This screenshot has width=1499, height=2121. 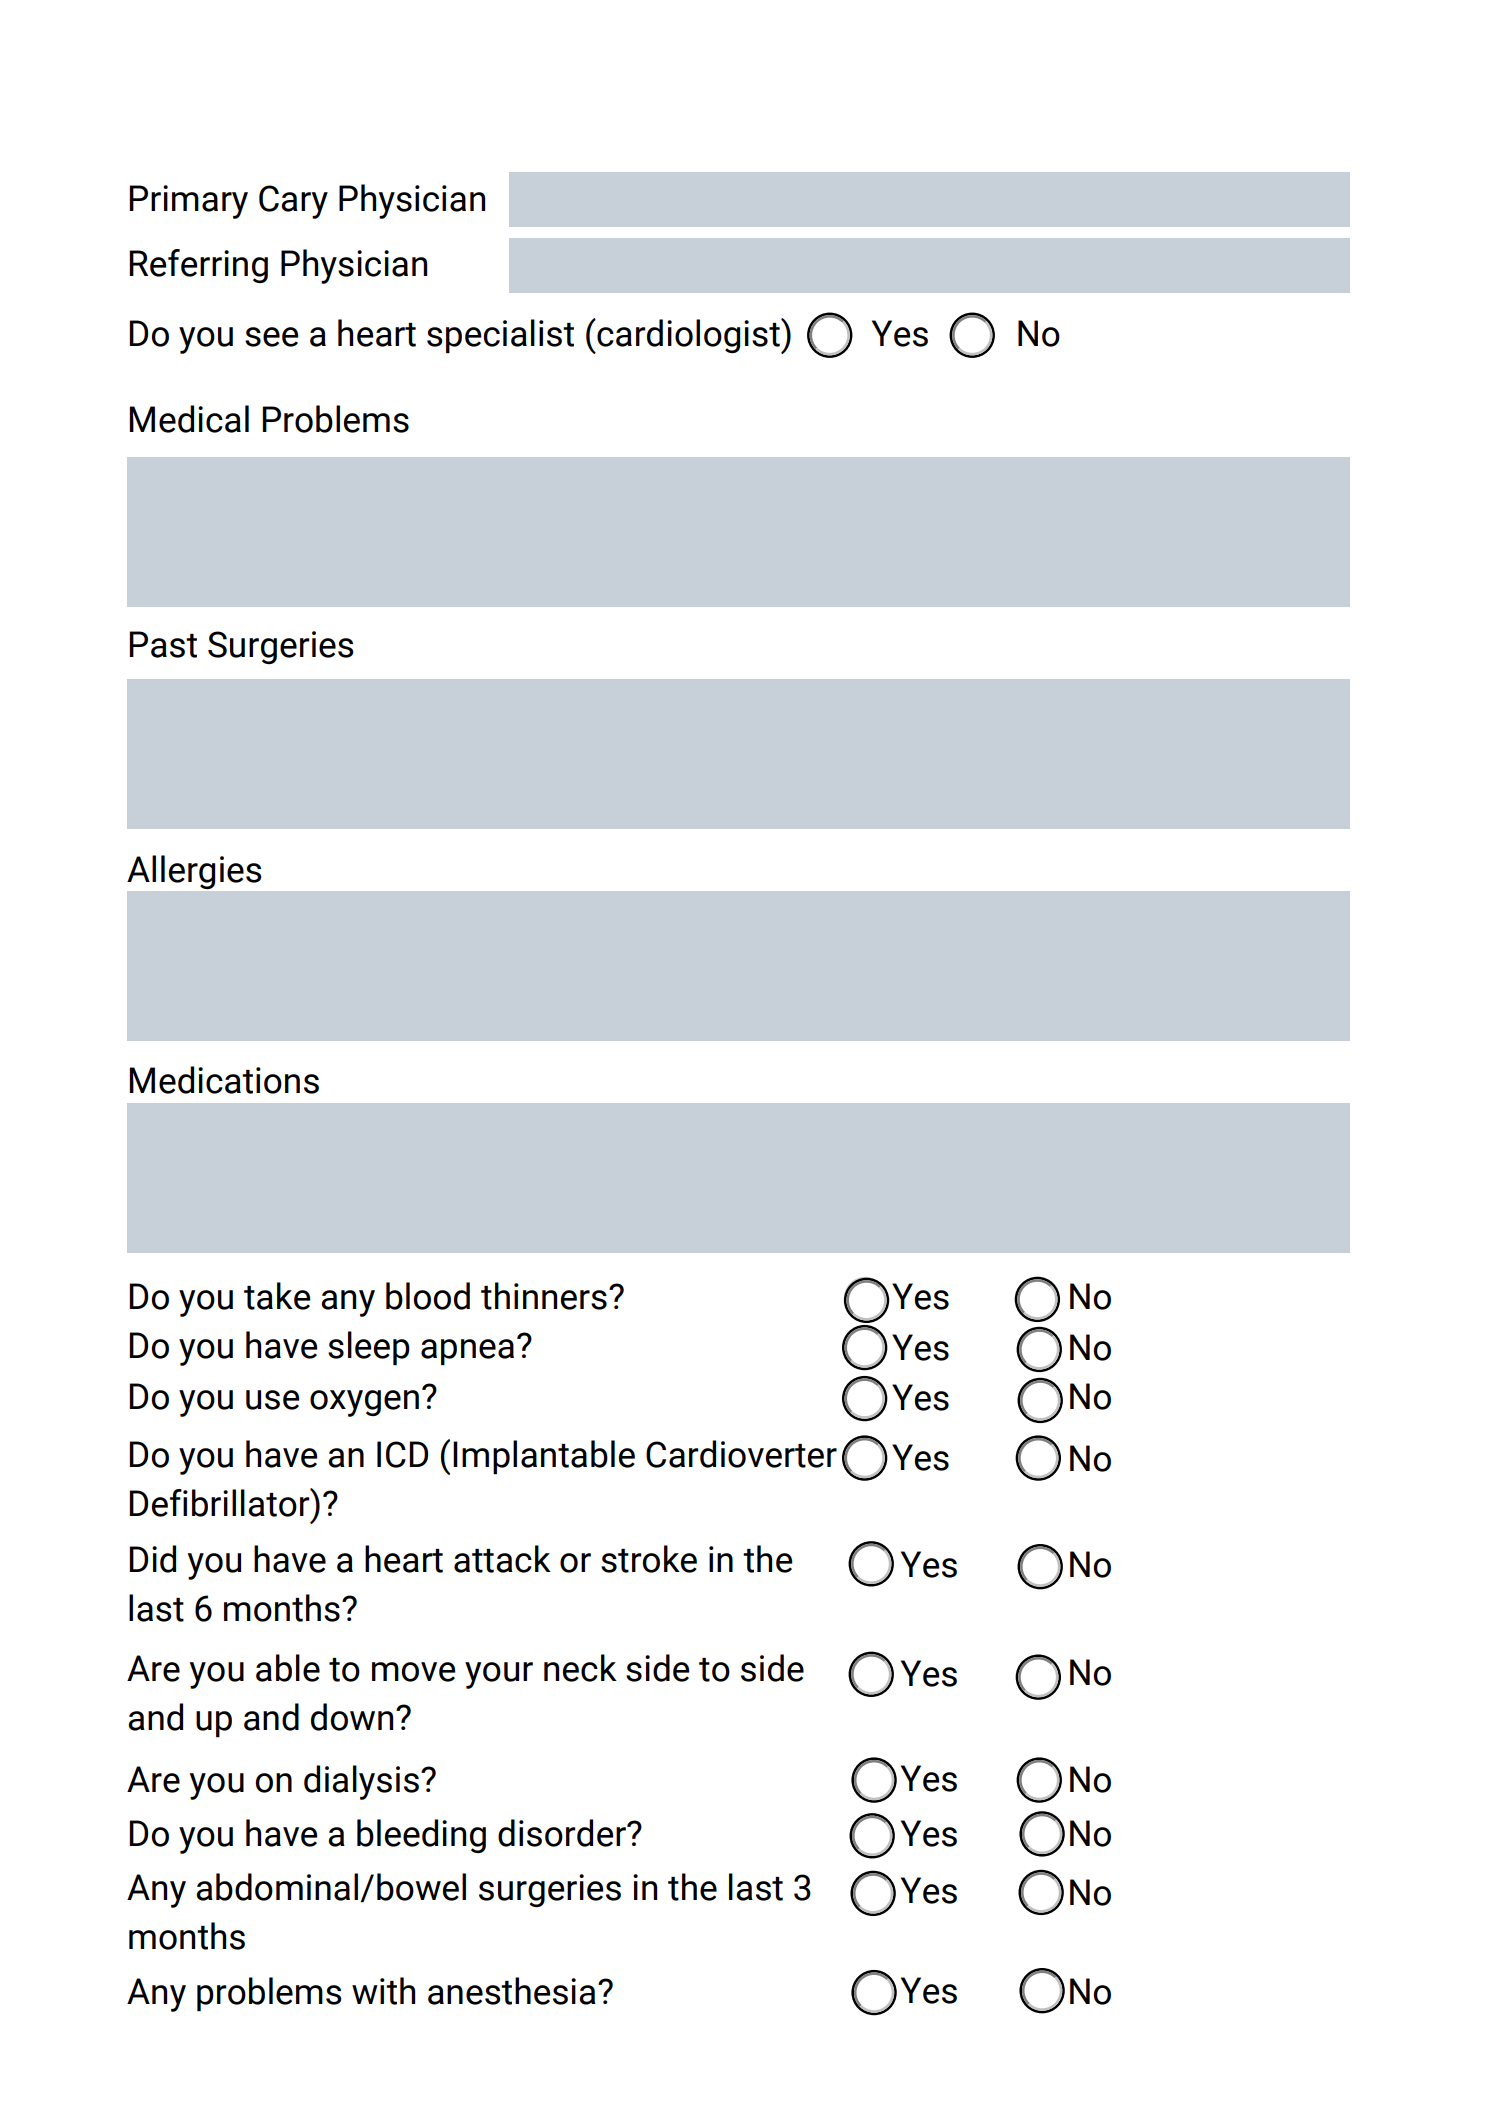 I want to click on with, so click(x=383, y=1991).
